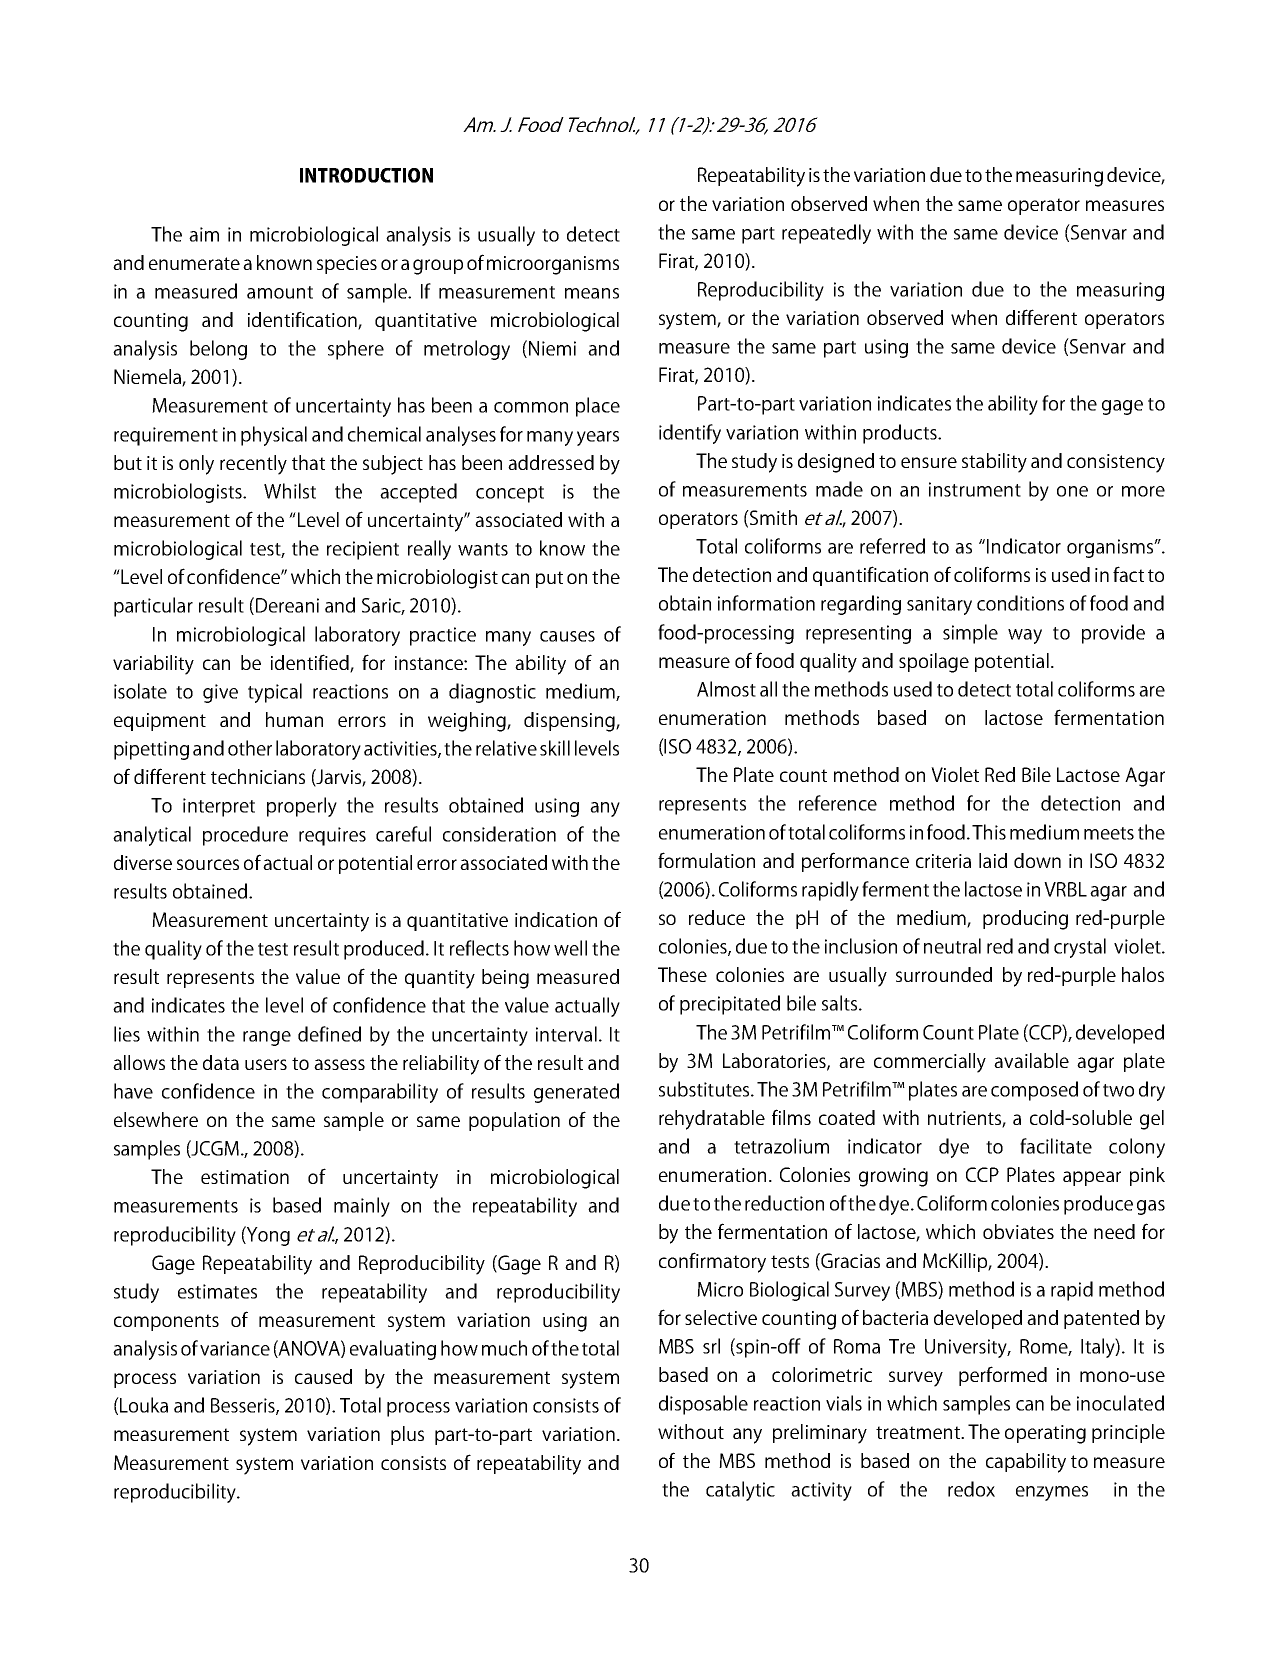 Image resolution: width=1278 pixels, height=1654 pixels. What do you see at coordinates (1045, 1434) in the screenshot?
I see `operating` at bounding box center [1045, 1434].
